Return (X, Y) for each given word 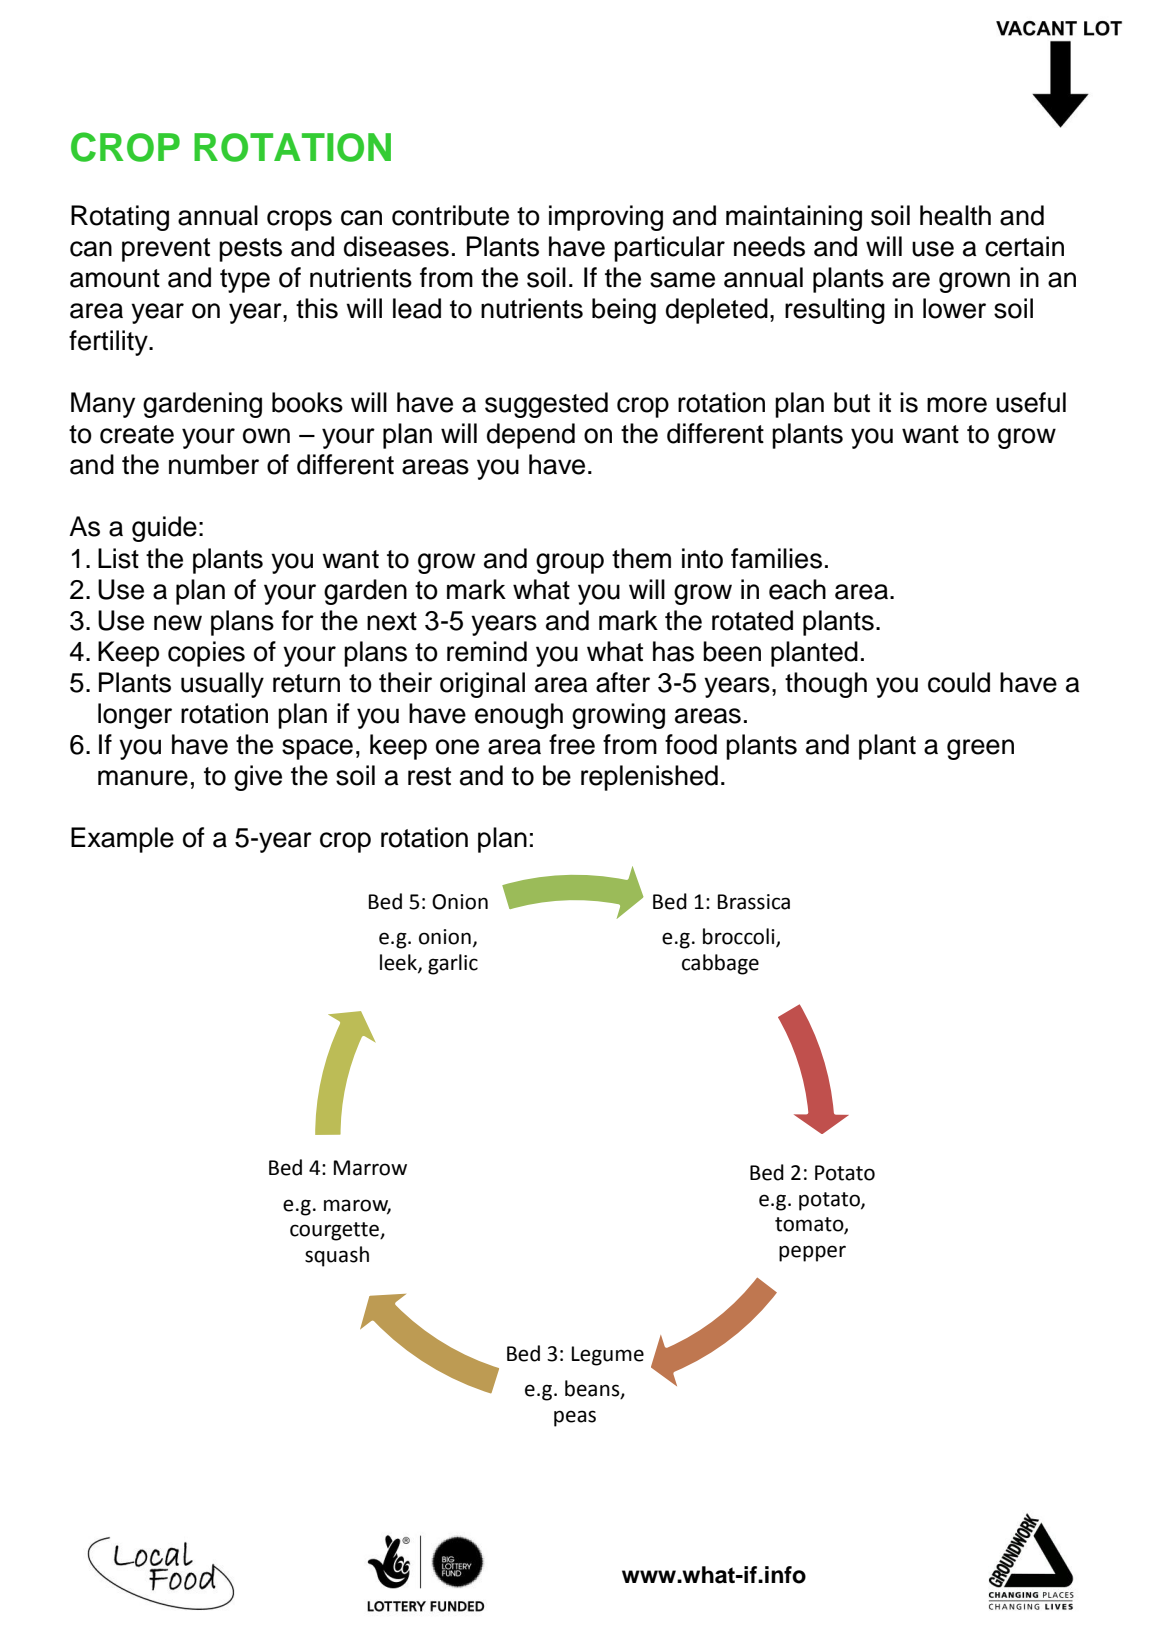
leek (399, 963)
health (955, 215)
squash (337, 1256)
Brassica (754, 902)
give (258, 778)
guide (164, 529)
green (980, 749)
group (570, 563)
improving (606, 218)
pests (250, 250)
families (776, 558)
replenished (649, 778)
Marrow (370, 1168)
